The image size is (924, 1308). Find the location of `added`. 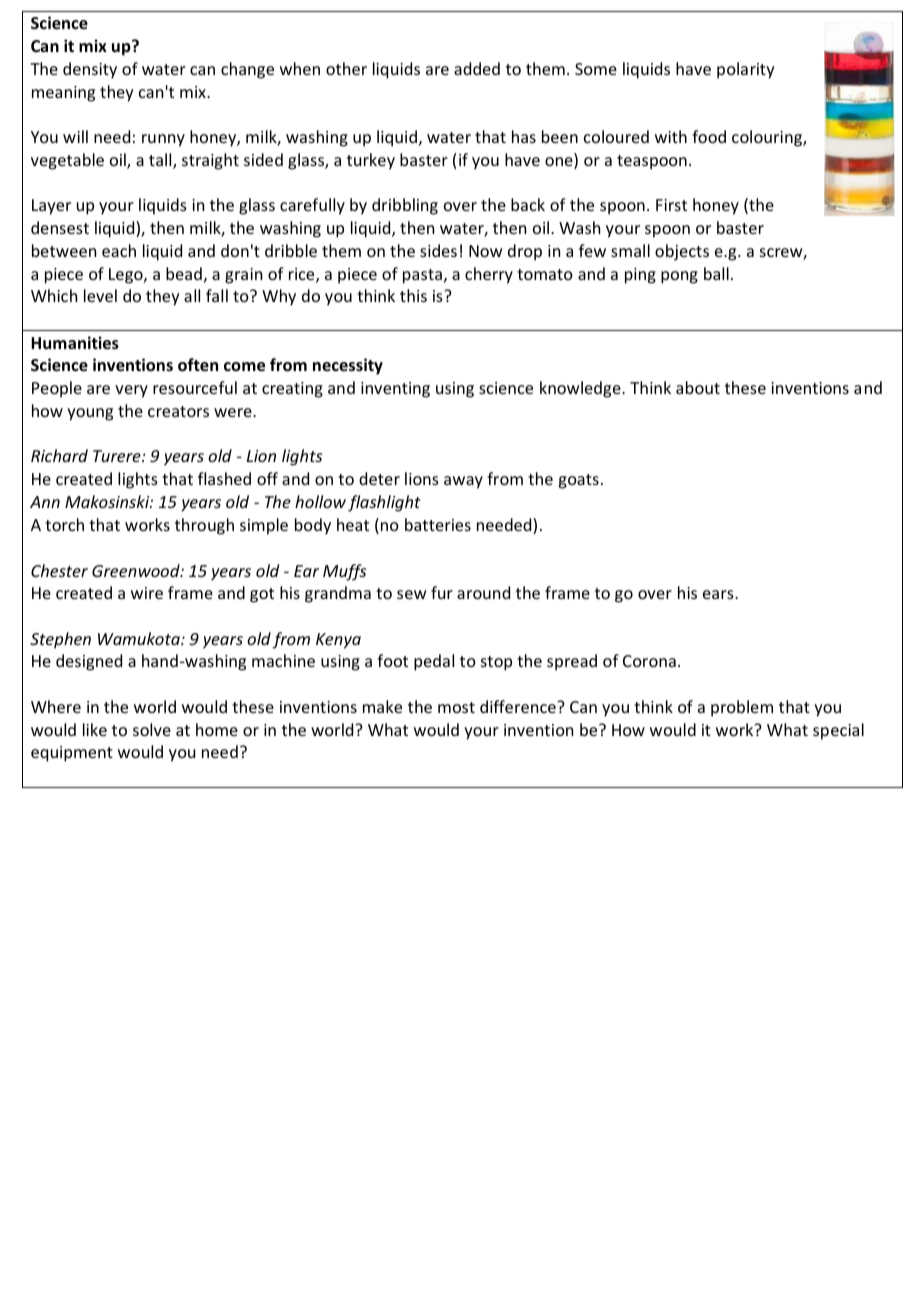

added is located at coordinates (477, 68).
